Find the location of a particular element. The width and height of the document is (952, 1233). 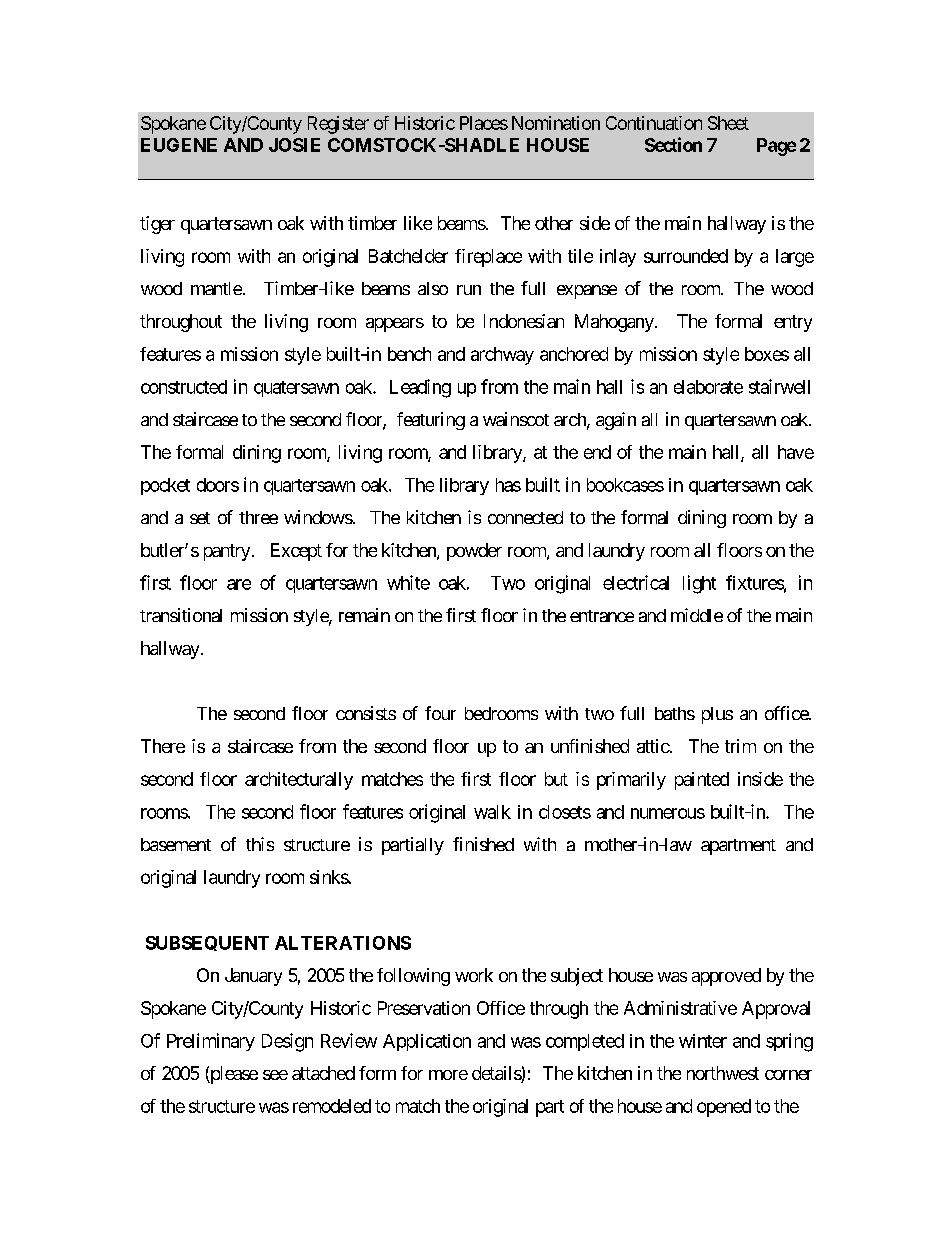

middle is located at coordinates (697, 615).
